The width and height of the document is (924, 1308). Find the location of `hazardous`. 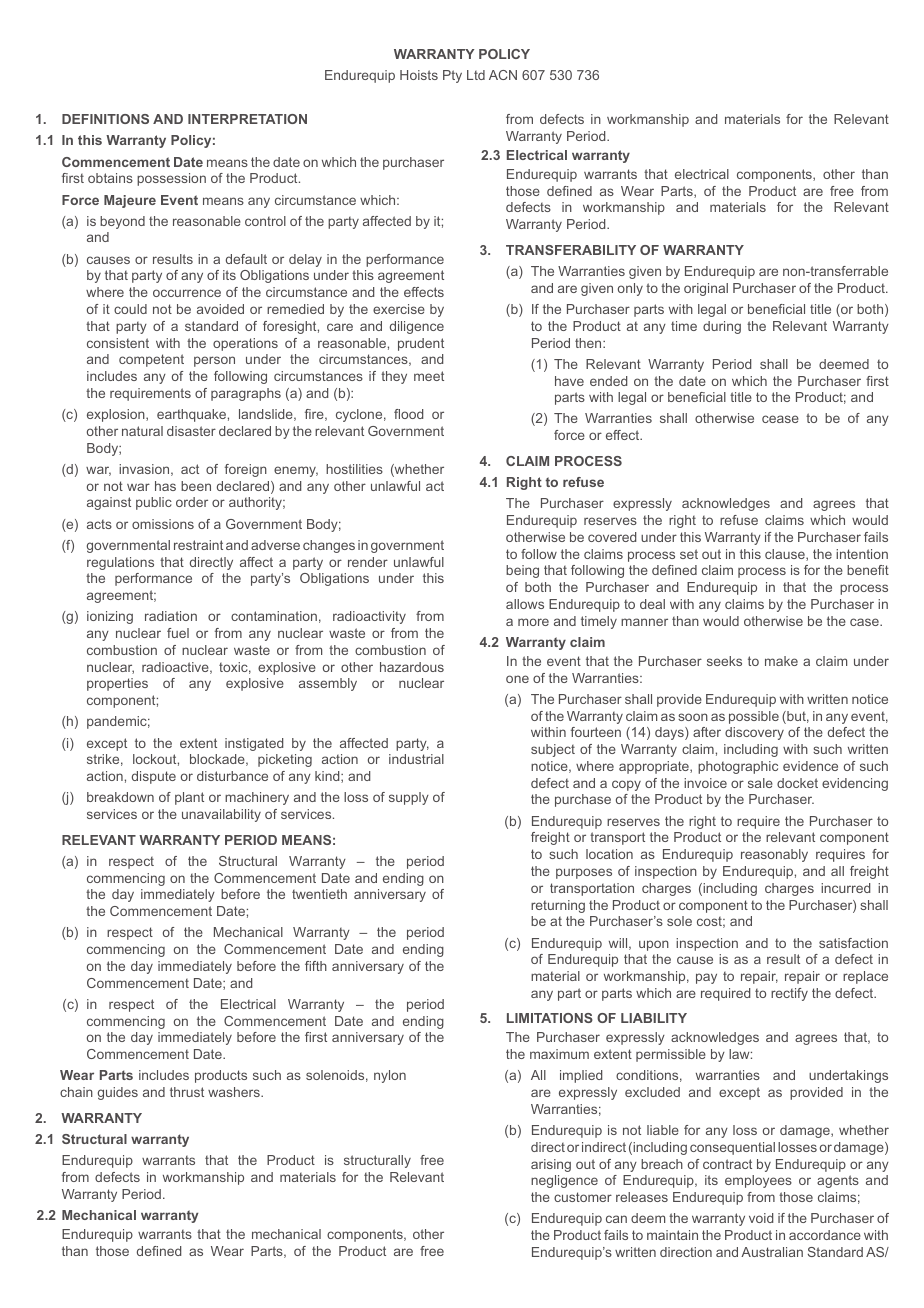

hazardous is located at coordinates (412, 667).
